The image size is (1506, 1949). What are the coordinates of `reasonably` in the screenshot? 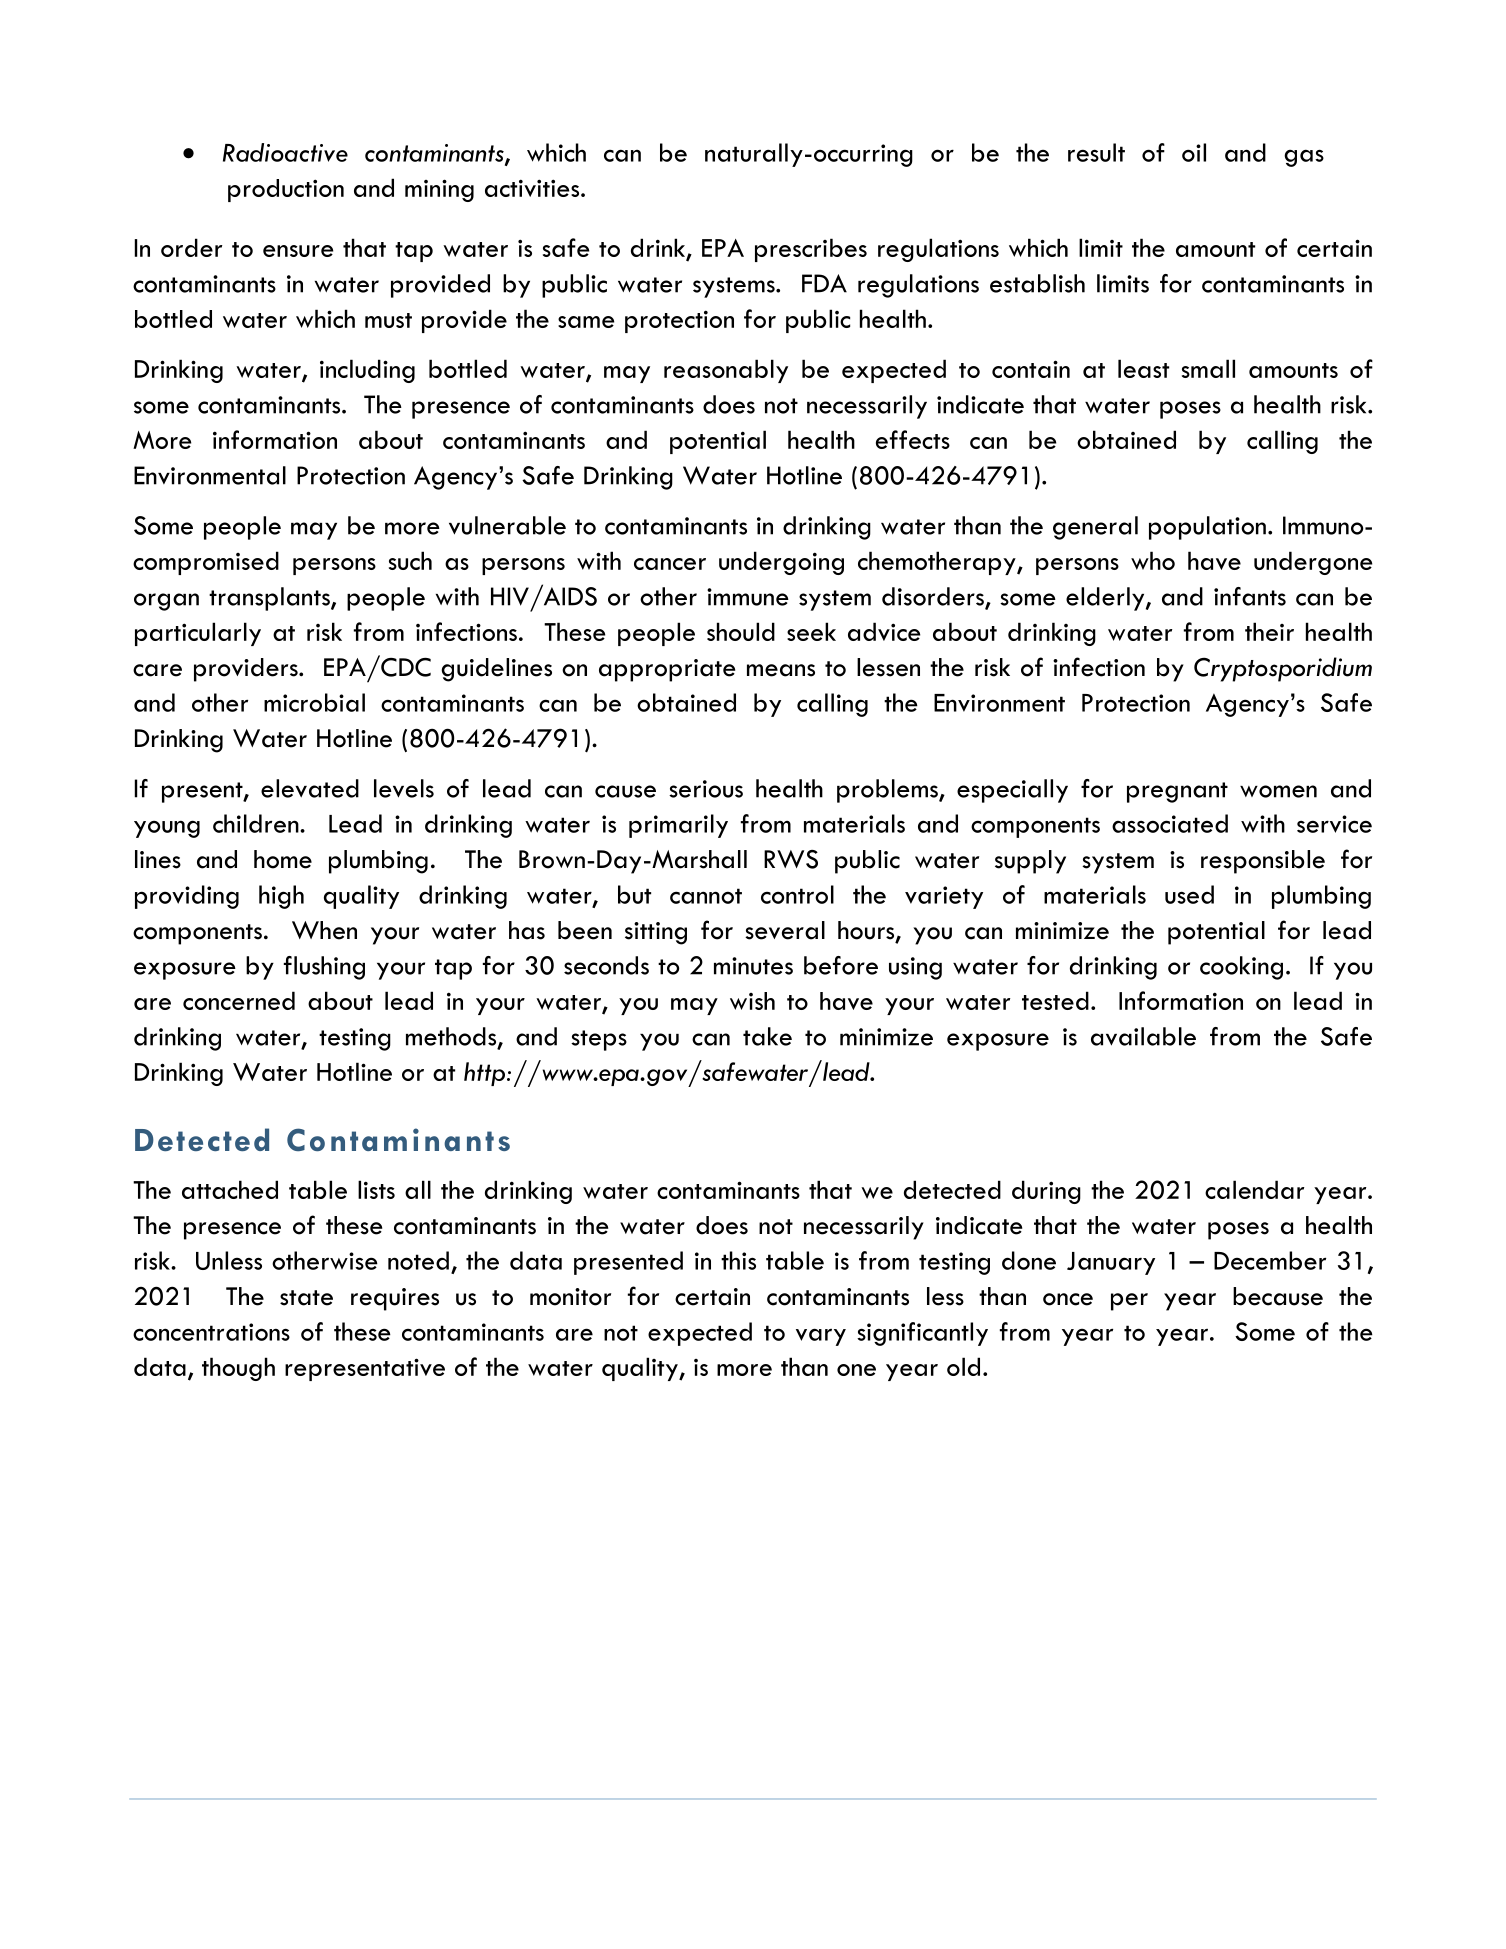 It's located at (726, 371).
